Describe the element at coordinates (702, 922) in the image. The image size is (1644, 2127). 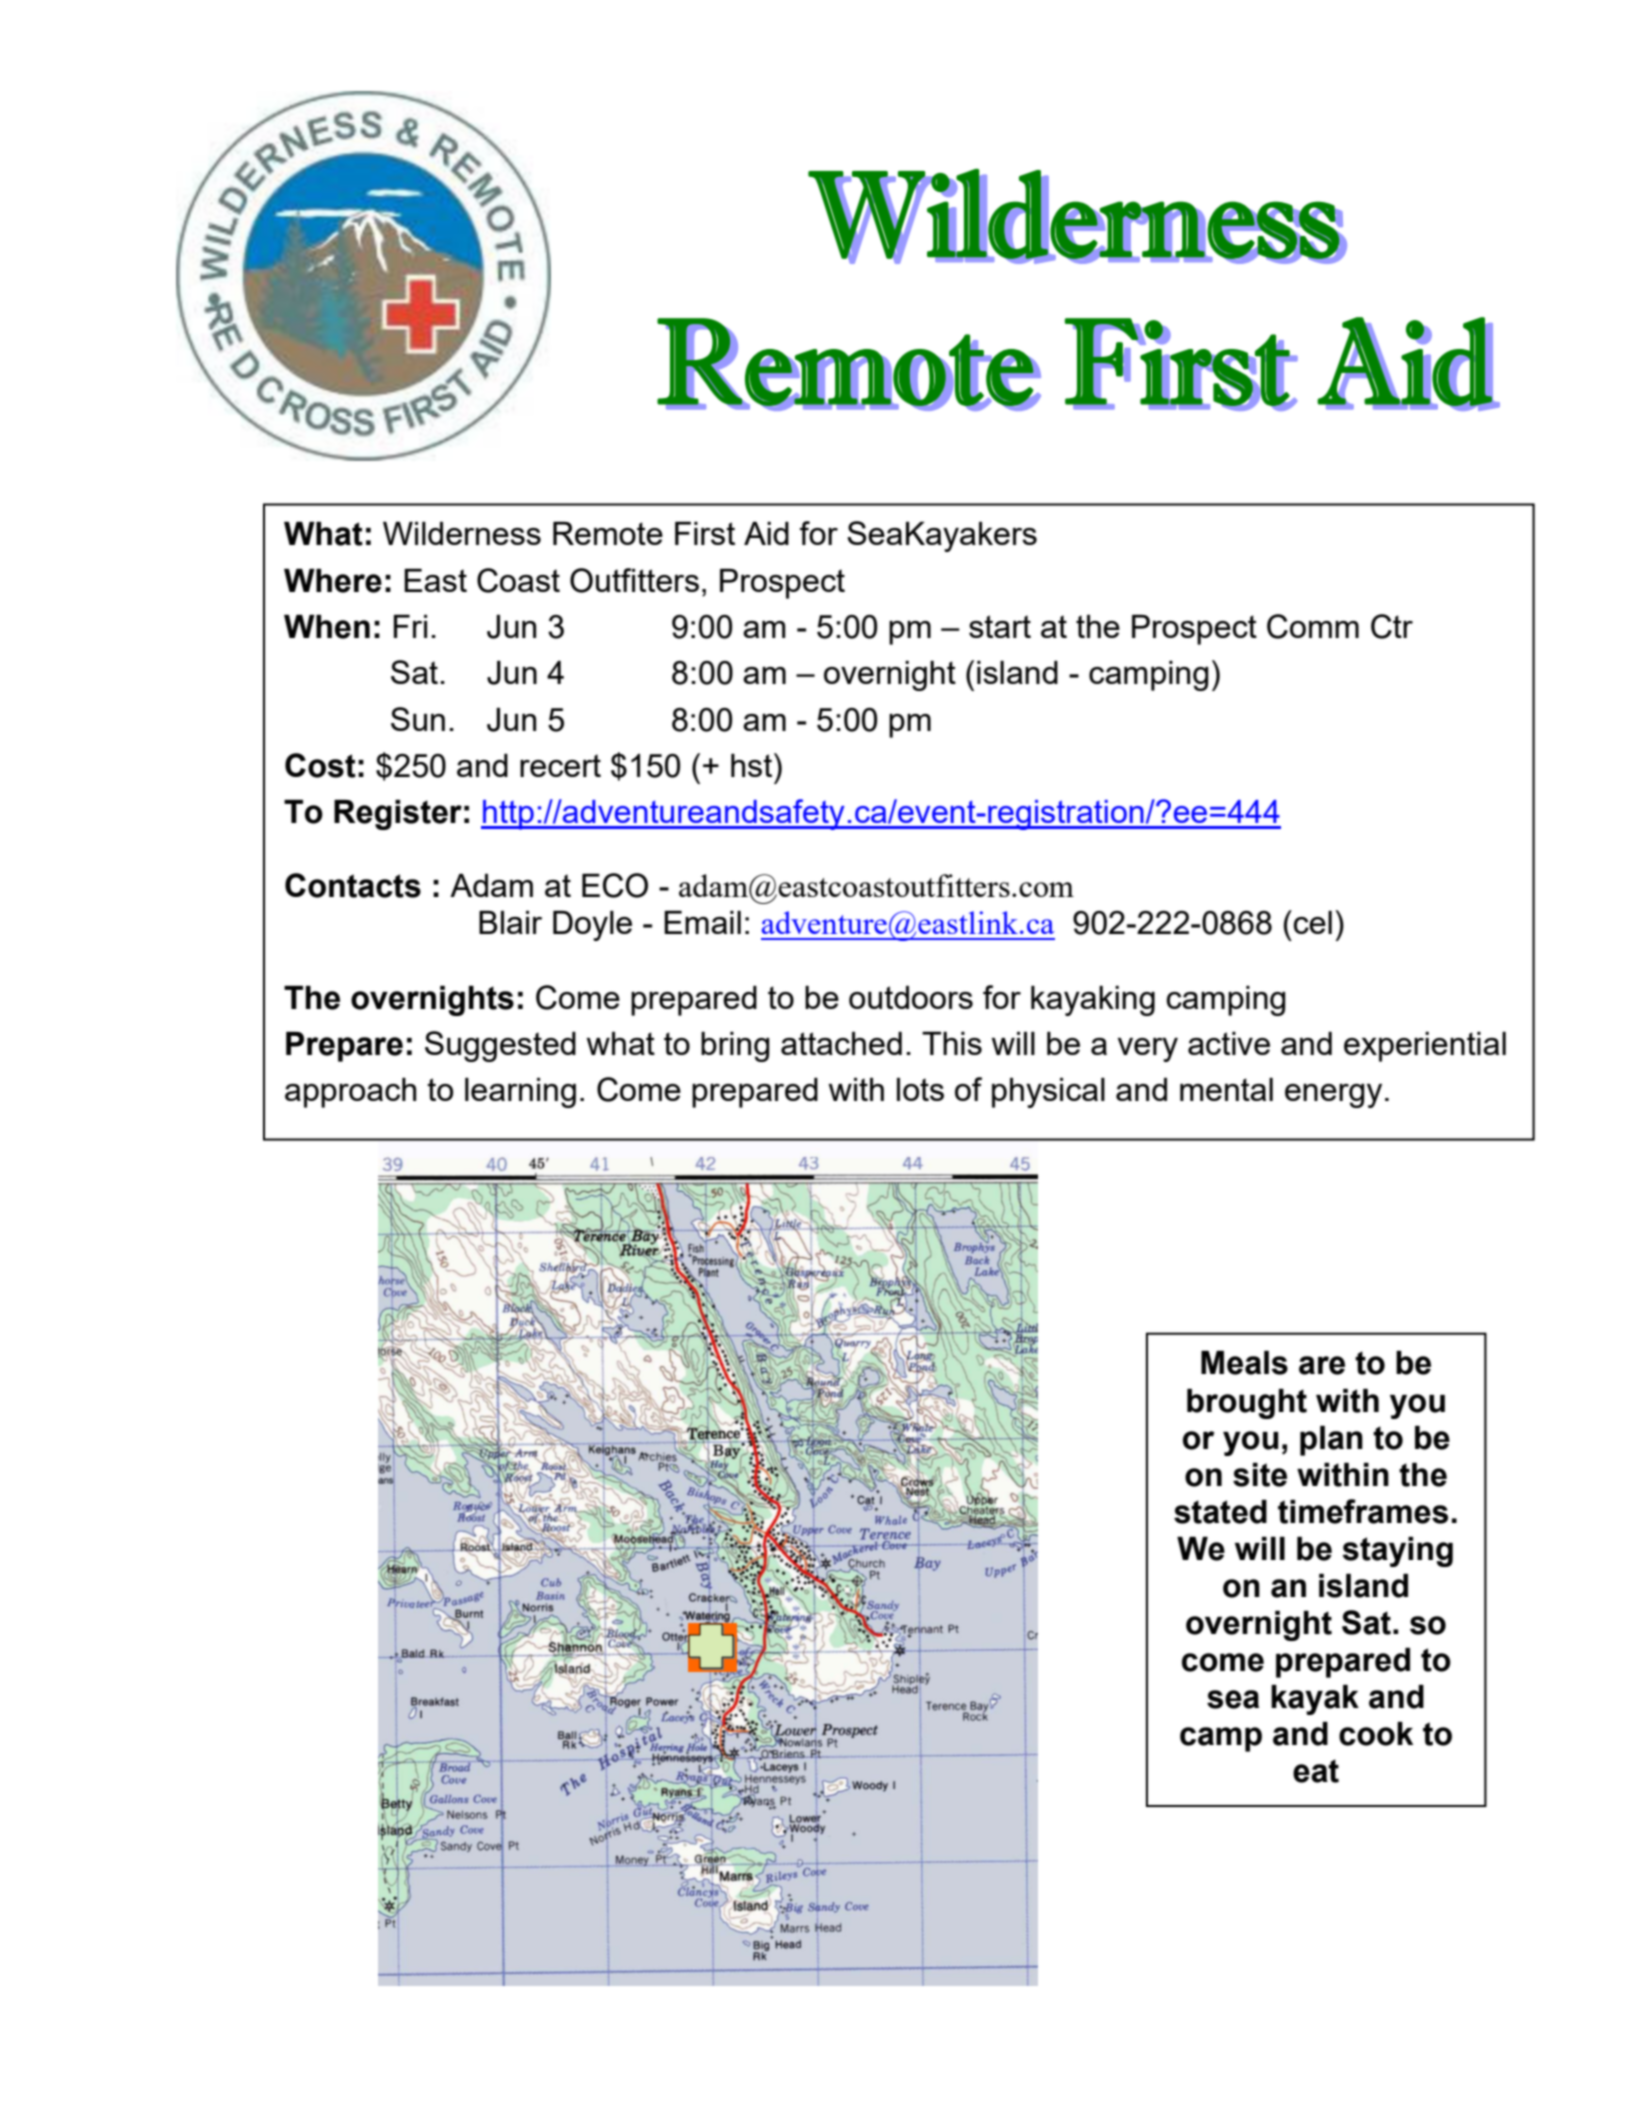
I see `Email` at that location.
